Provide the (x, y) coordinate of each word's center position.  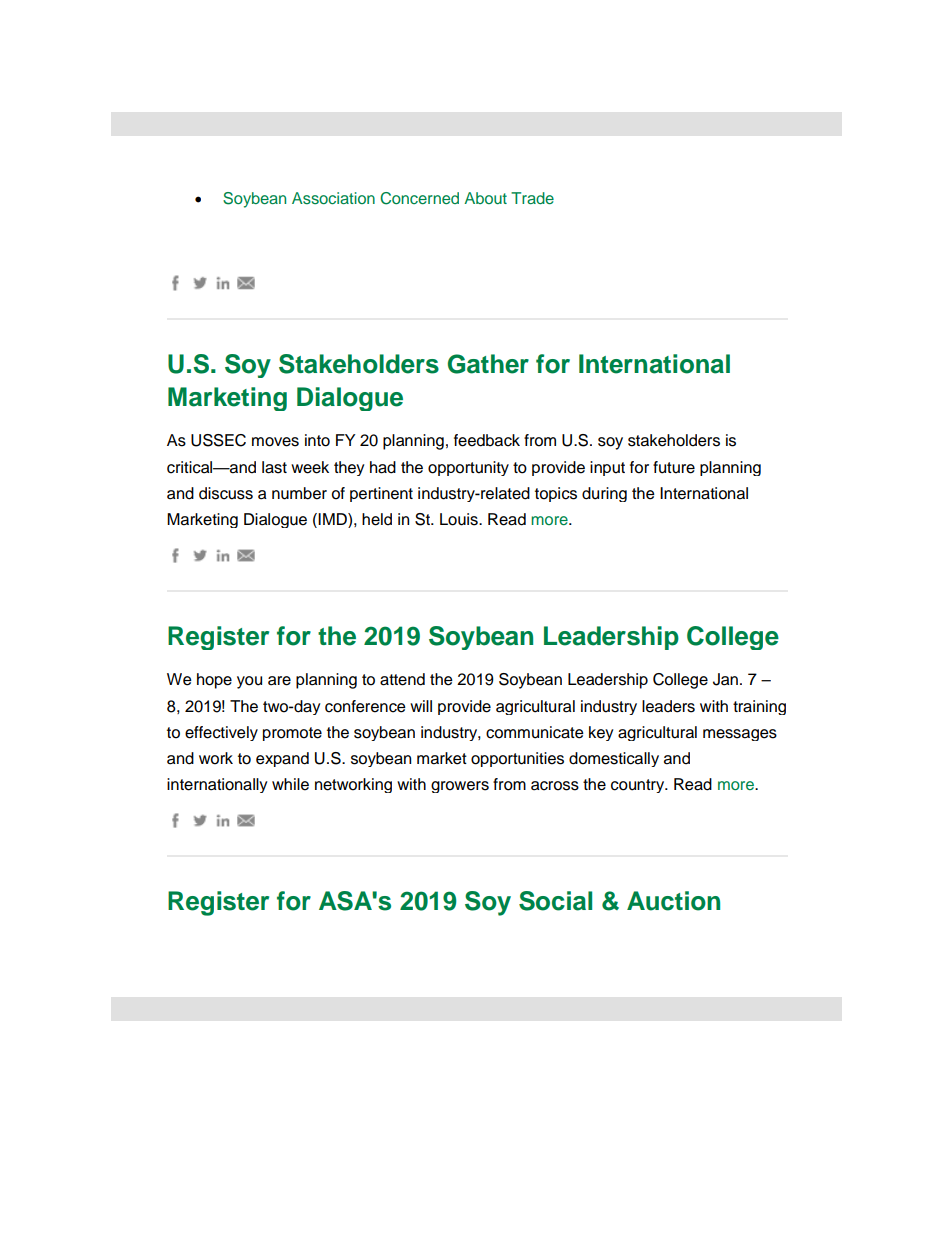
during (604, 494)
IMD (333, 519)
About (485, 198)
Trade (532, 198)
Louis (460, 519)
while (290, 784)
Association (333, 198)
